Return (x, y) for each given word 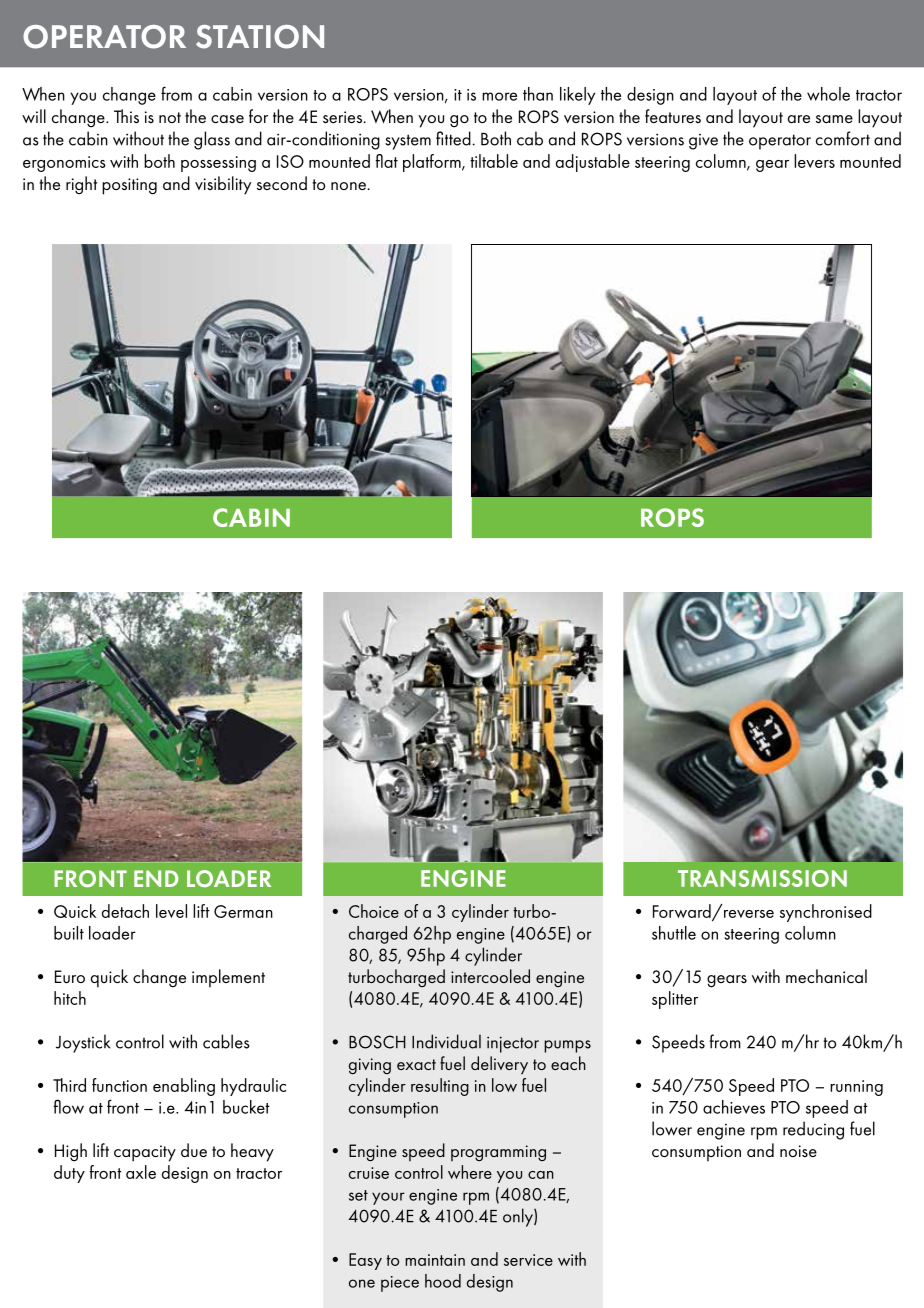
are (799, 119)
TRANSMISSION (762, 878)
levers (814, 161)
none (348, 186)
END (156, 878)
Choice (374, 911)
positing (129, 186)
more (499, 96)
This (126, 116)
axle (141, 1172)
